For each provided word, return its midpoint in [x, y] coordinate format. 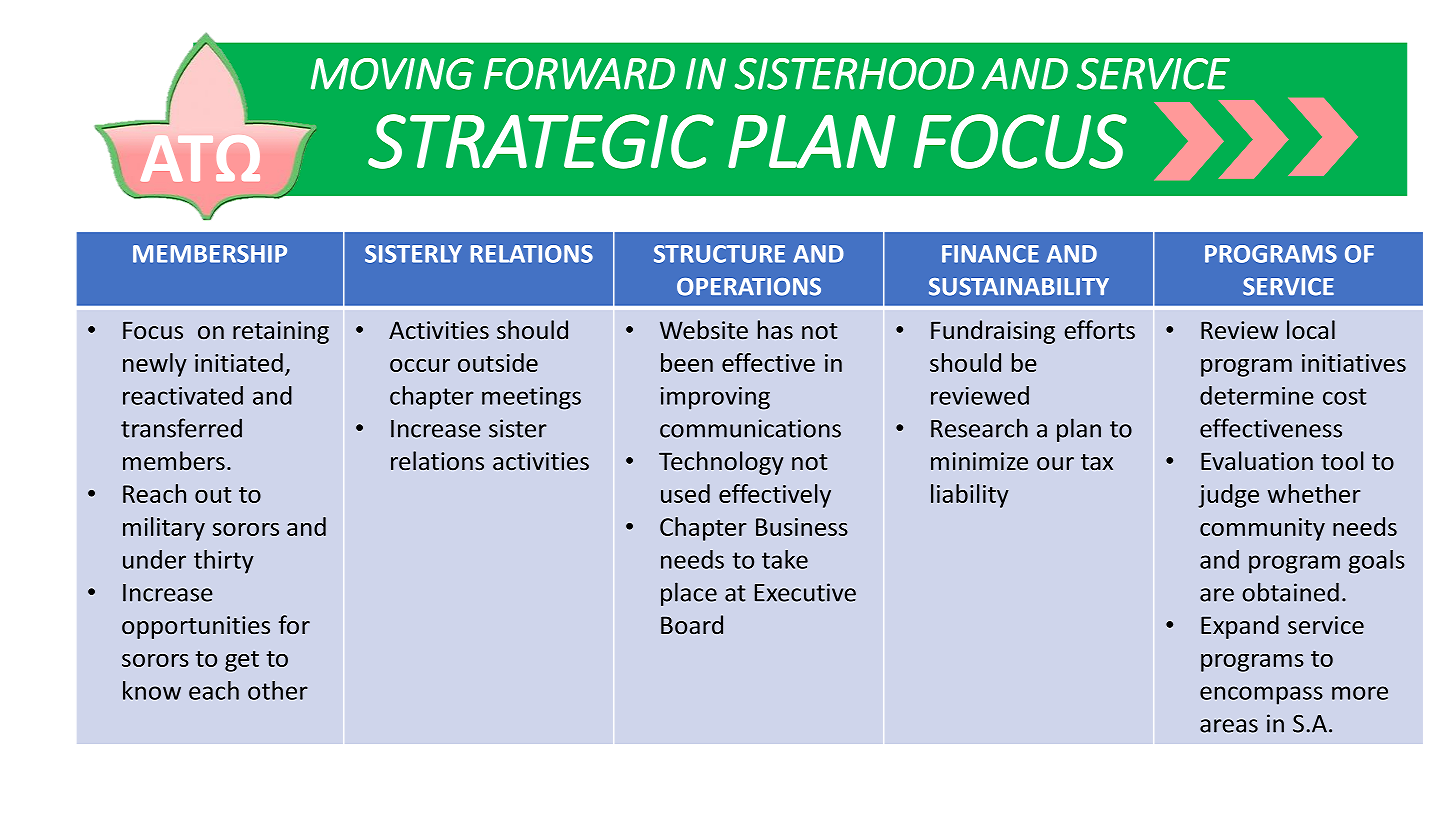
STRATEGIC [541, 141]
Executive [805, 592]
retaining [281, 332]
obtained [1290, 592]
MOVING [392, 74]
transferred [181, 428]
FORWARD [579, 74]
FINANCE [990, 254]
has [775, 329]
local [1311, 330]
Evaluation [1257, 461]
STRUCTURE [719, 254]
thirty [224, 562]
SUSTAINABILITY [1019, 287]
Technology [721, 463]
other [278, 690]
